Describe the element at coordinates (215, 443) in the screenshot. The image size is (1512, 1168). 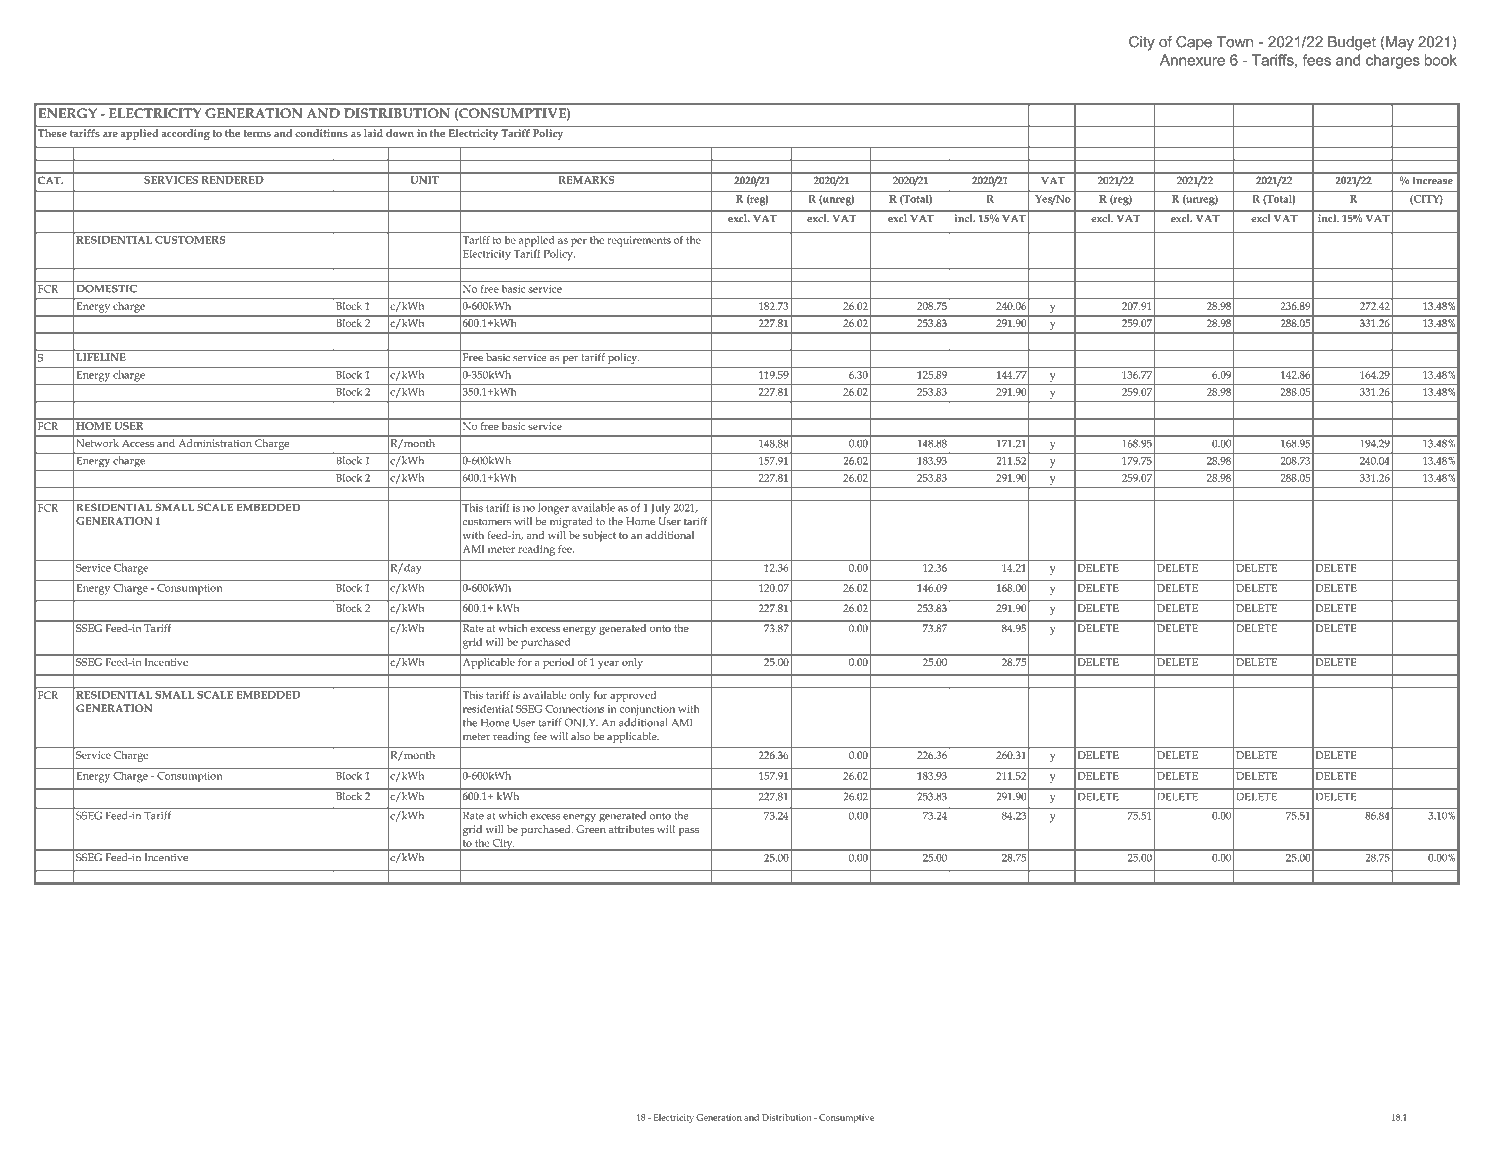
I see `Administration` at that location.
